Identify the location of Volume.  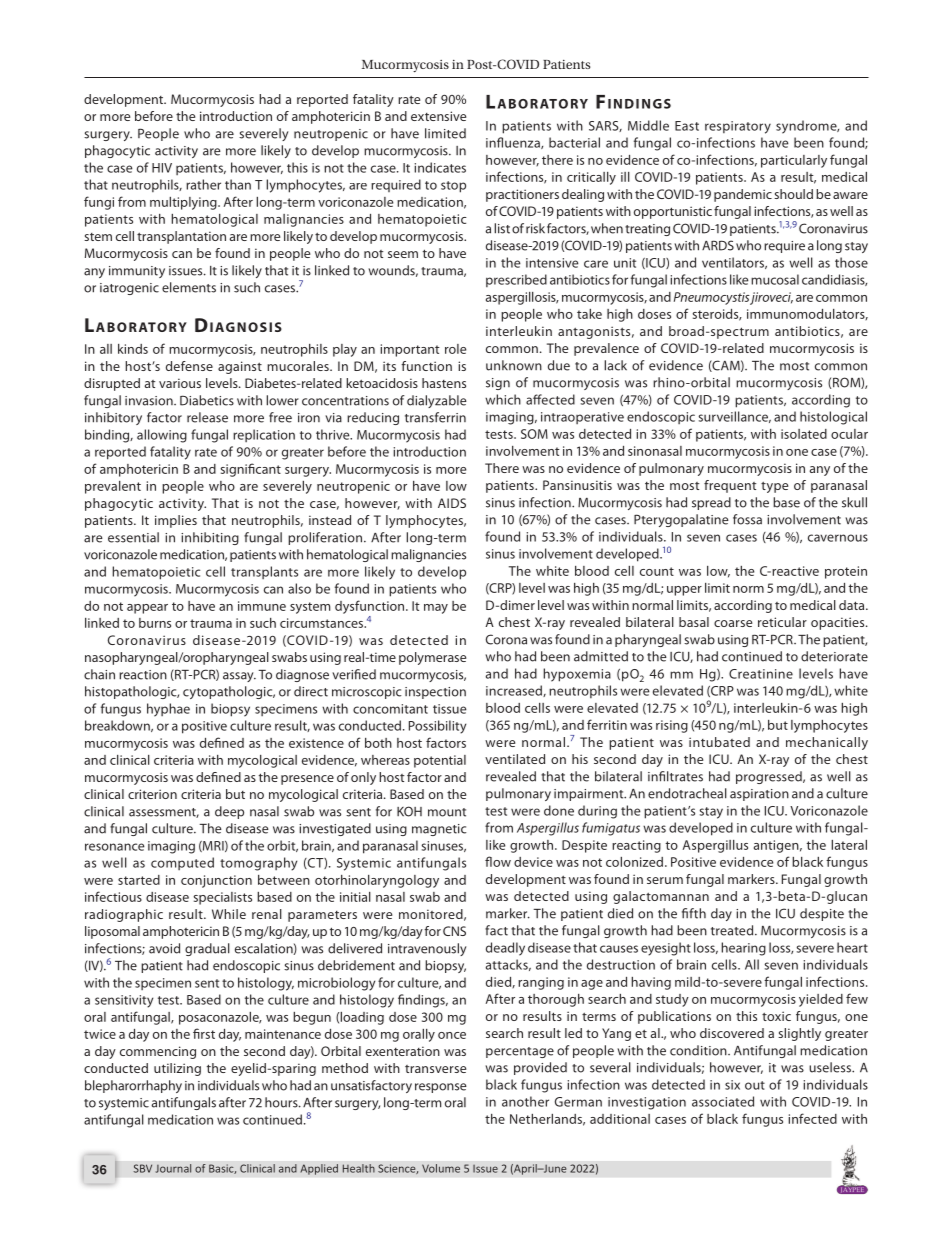
(441, 1168).
